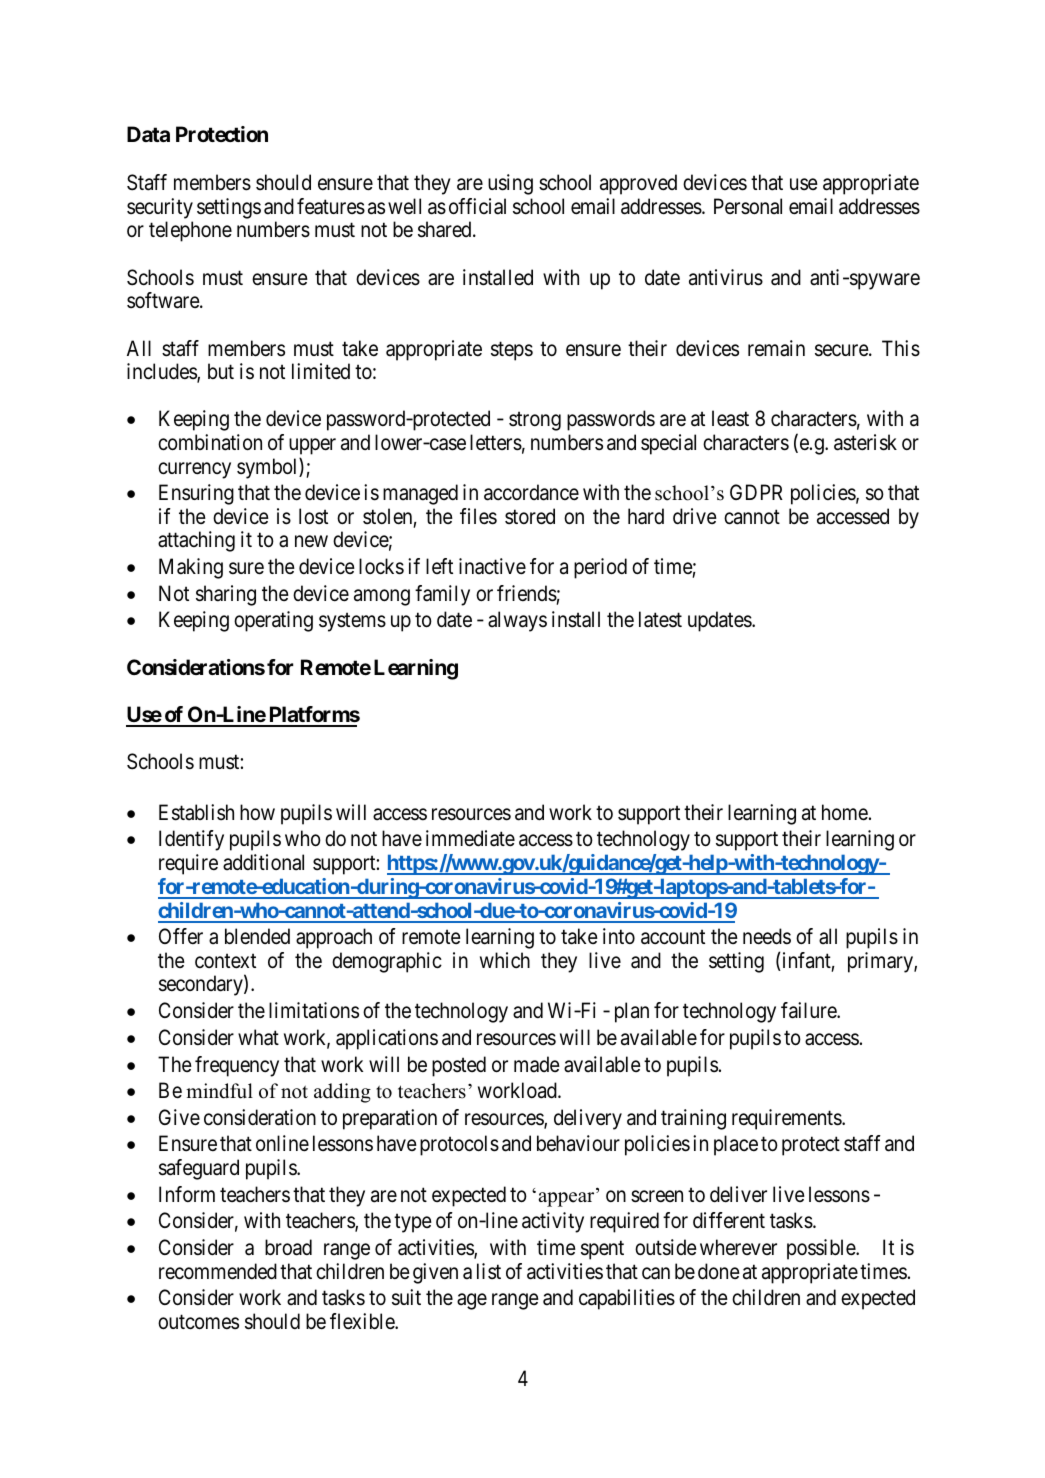 This image has width=1045, height=1478. Describe the element at coordinates (517, 621) in the image. I see `always` at that location.
